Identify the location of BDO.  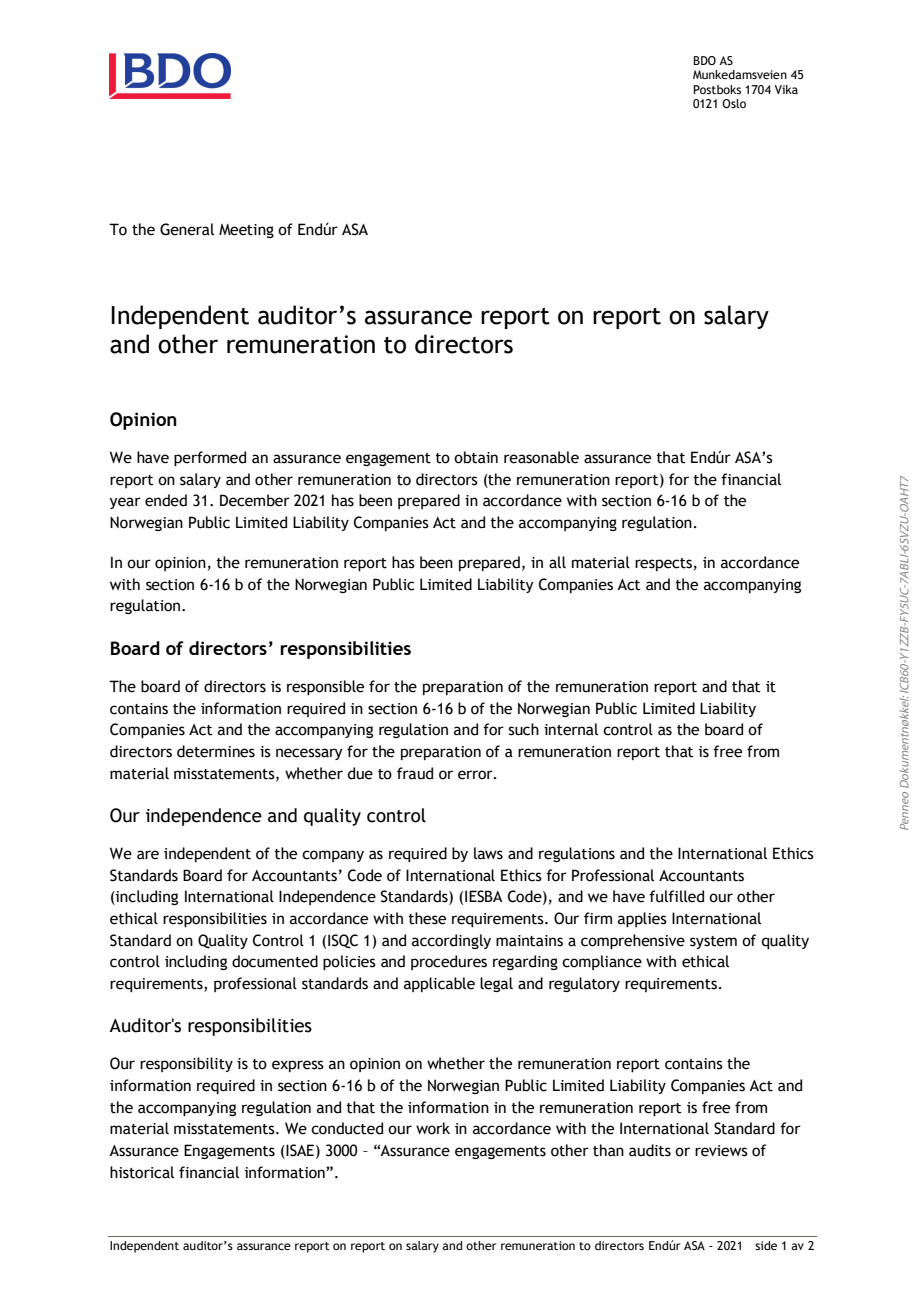
(704, 60).
